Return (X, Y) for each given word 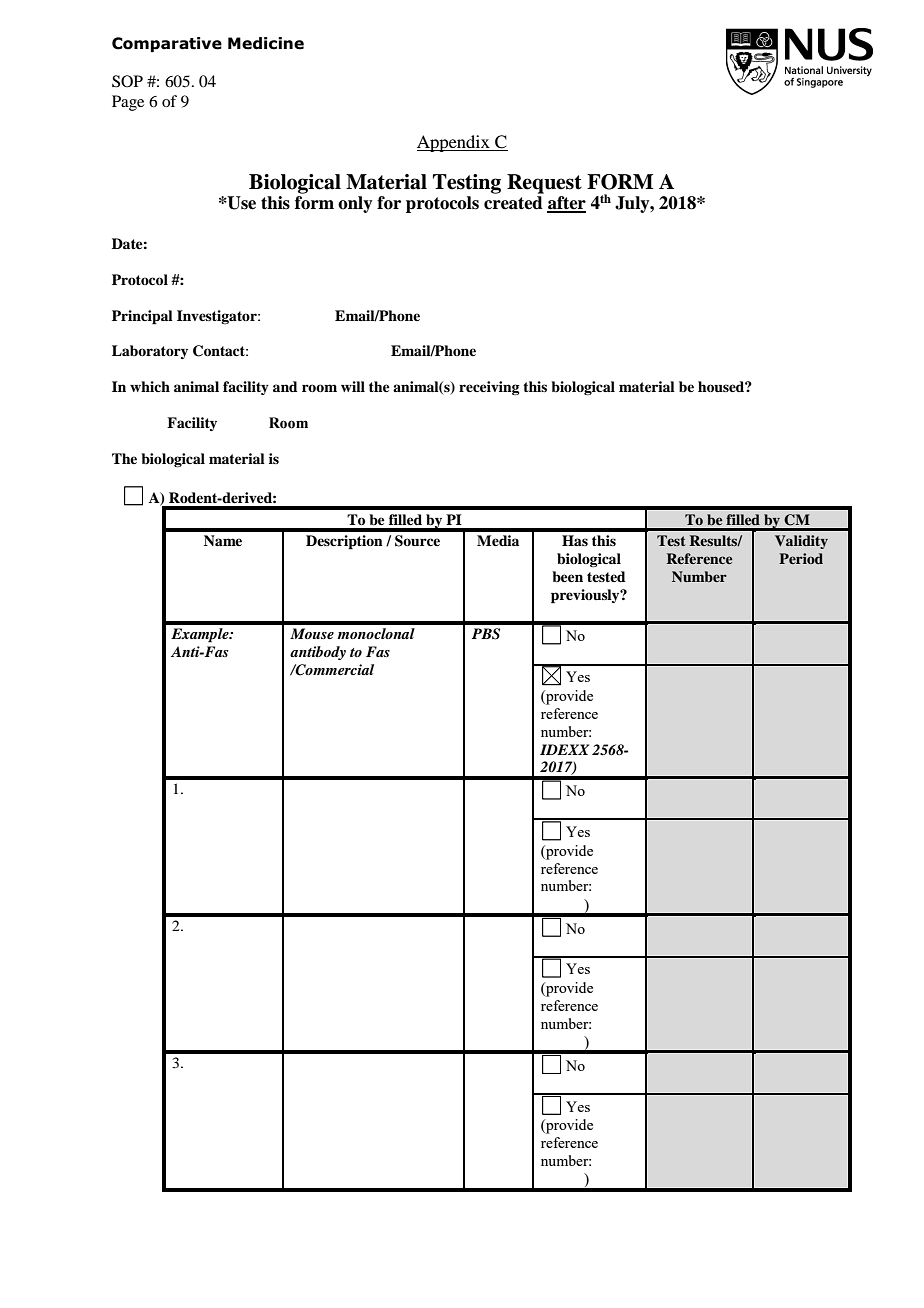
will (353, 386)
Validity (801, 542)
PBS (486, 634)
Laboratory (150, 352)
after (566, 204)
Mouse (312, 633)
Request (544, 184)
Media (498, 540)
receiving (489, 388)
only (355, 204)
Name (223, 540)
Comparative (167, 44)
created (513, 203)
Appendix (454, 143)
